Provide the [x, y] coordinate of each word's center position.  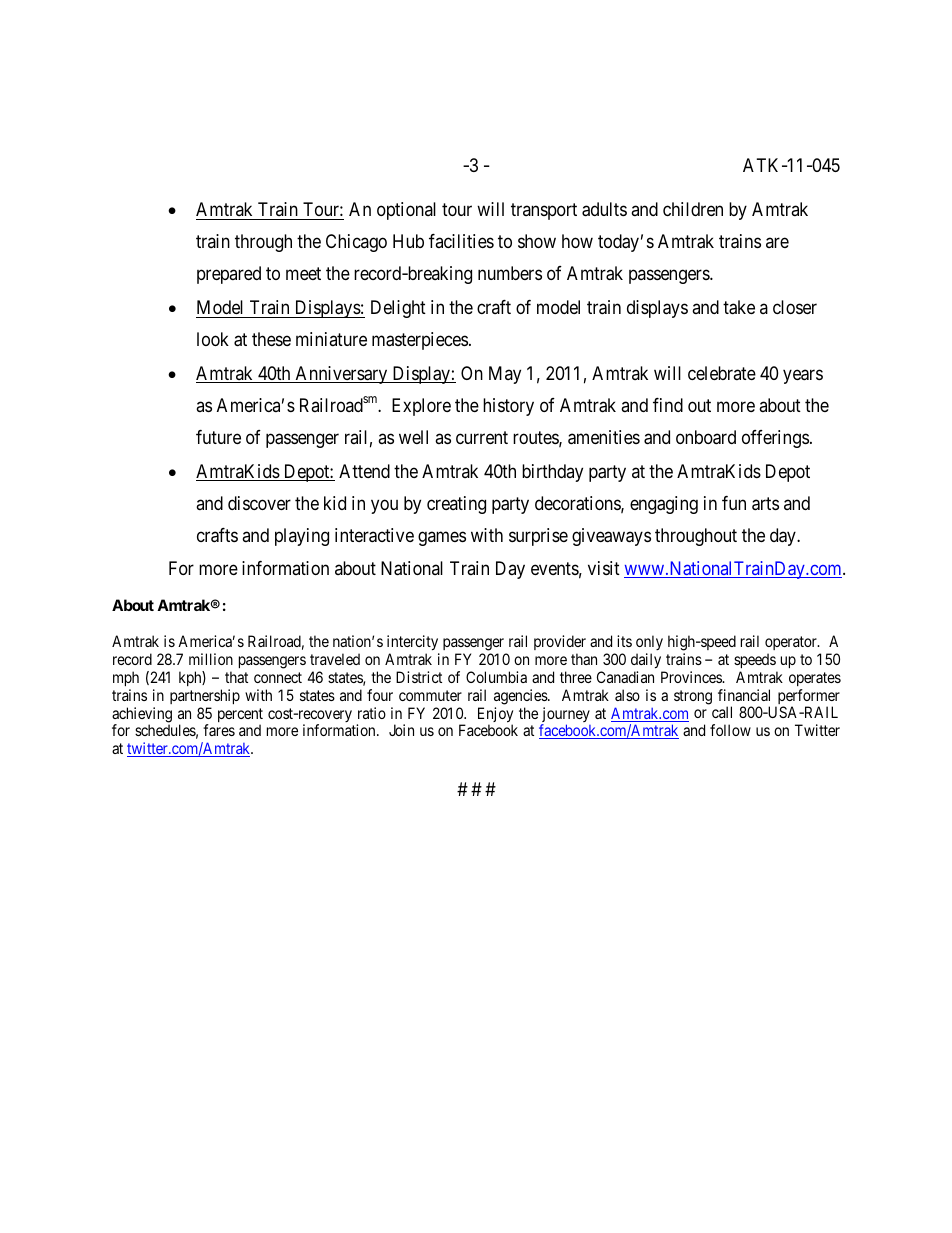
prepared [229, 275]
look [213, 339]
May [505, 375]
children [693, 209]
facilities [461, 241]
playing [302, 537]
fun [734, 503]
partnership [205, 696]
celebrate [722, 373]
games [442, 539]
